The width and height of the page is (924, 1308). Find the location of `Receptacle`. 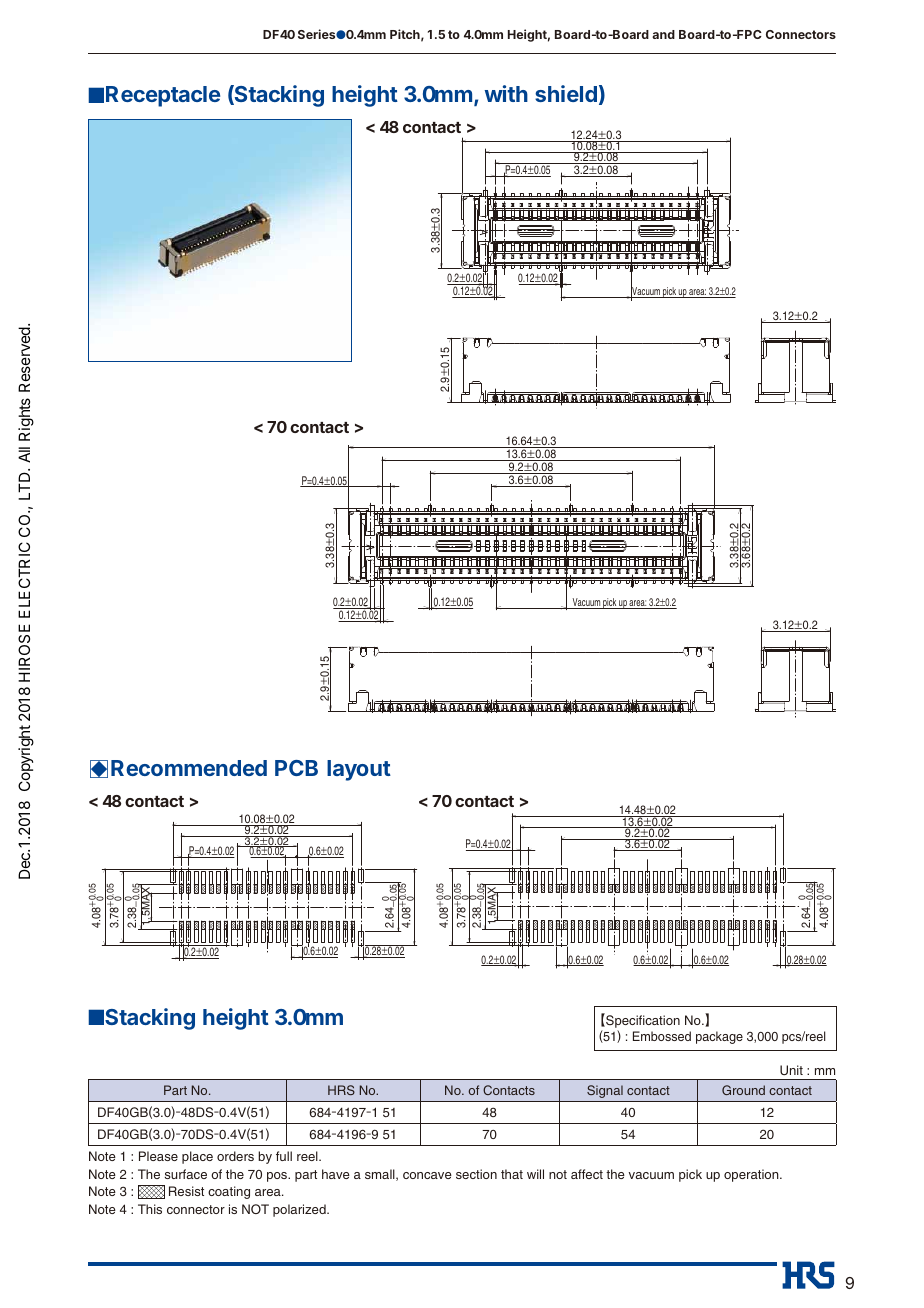

Receptacle is located at coordinates (163, 96).
